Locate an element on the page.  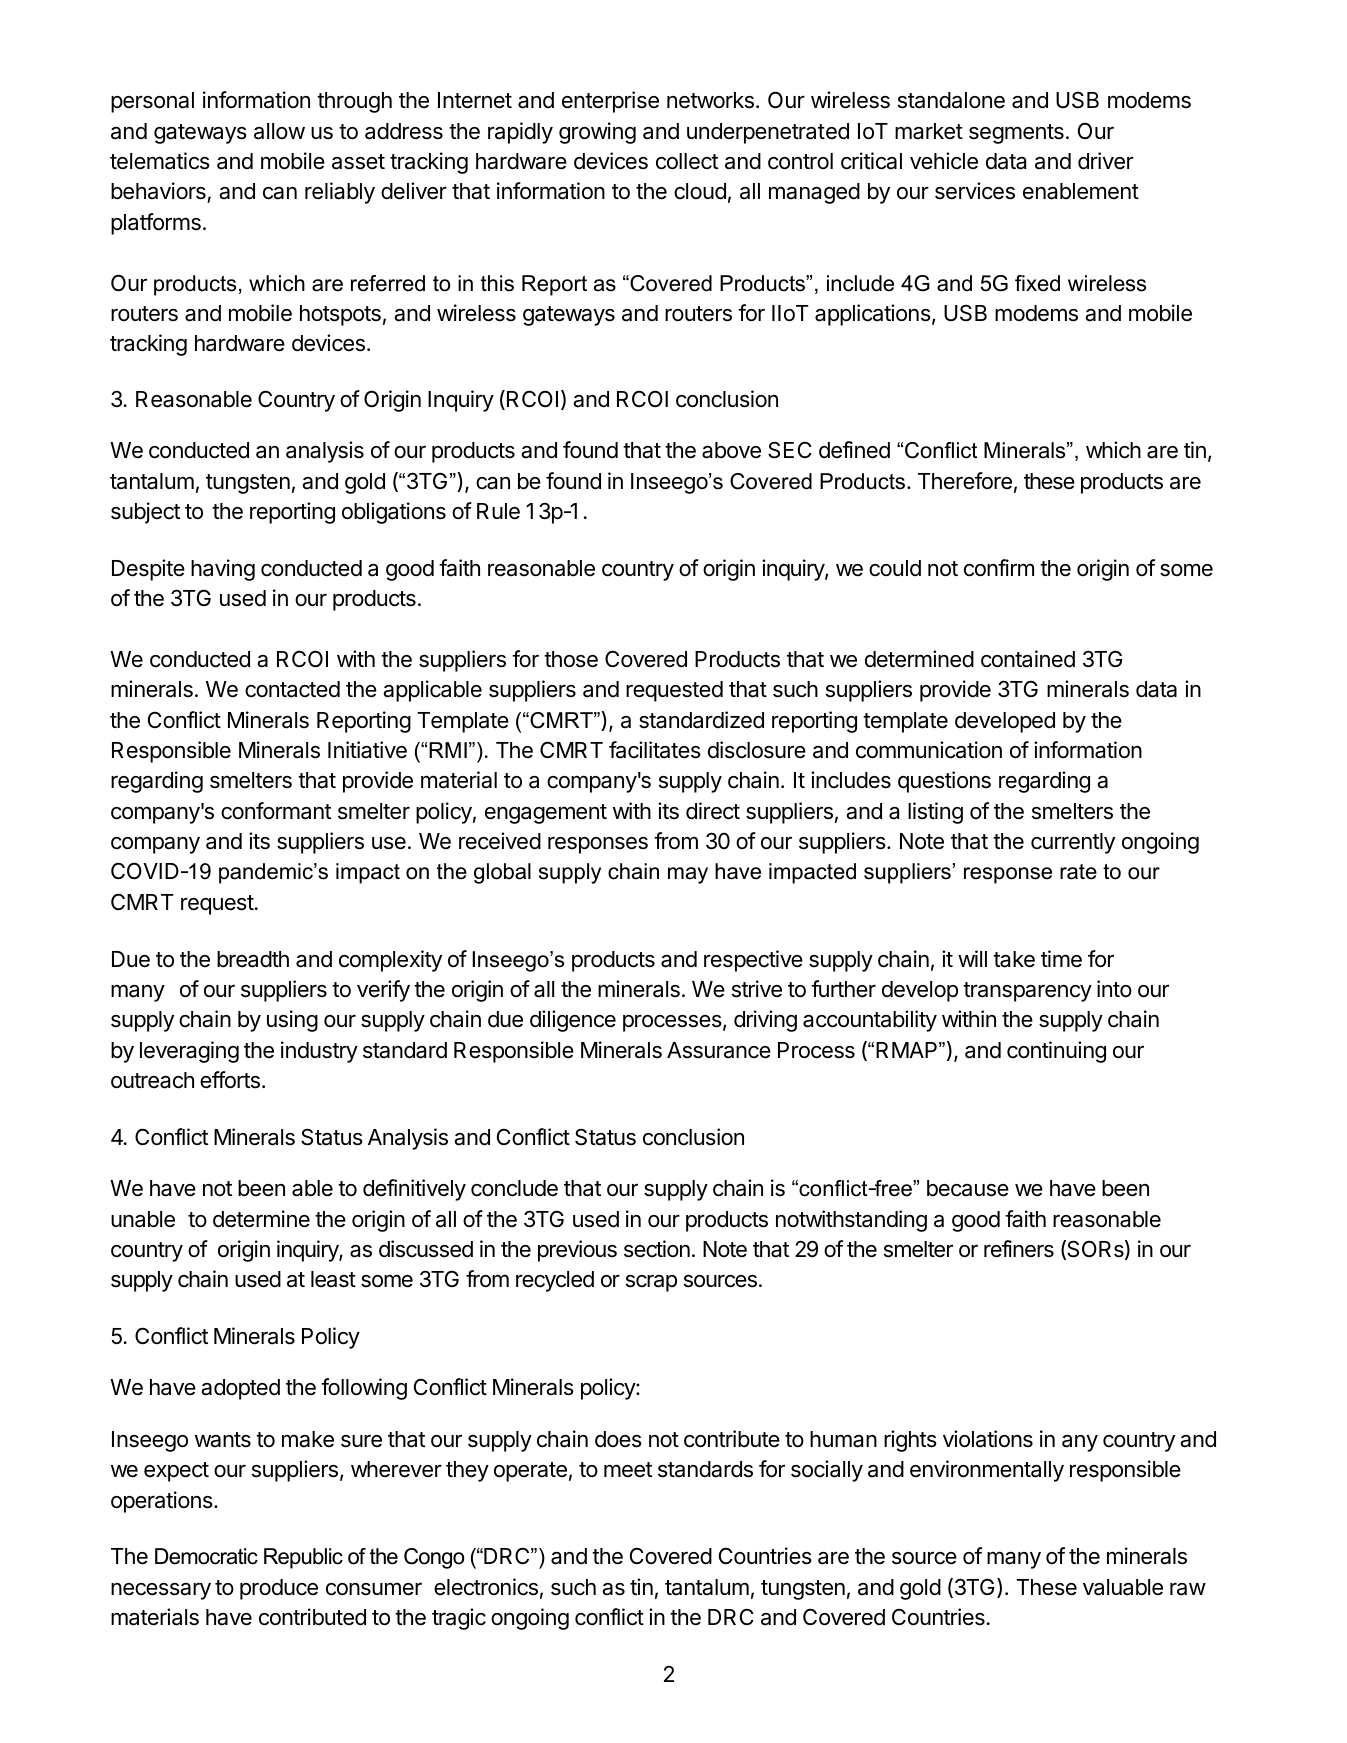
allow is located at coordinates (279, 131).
